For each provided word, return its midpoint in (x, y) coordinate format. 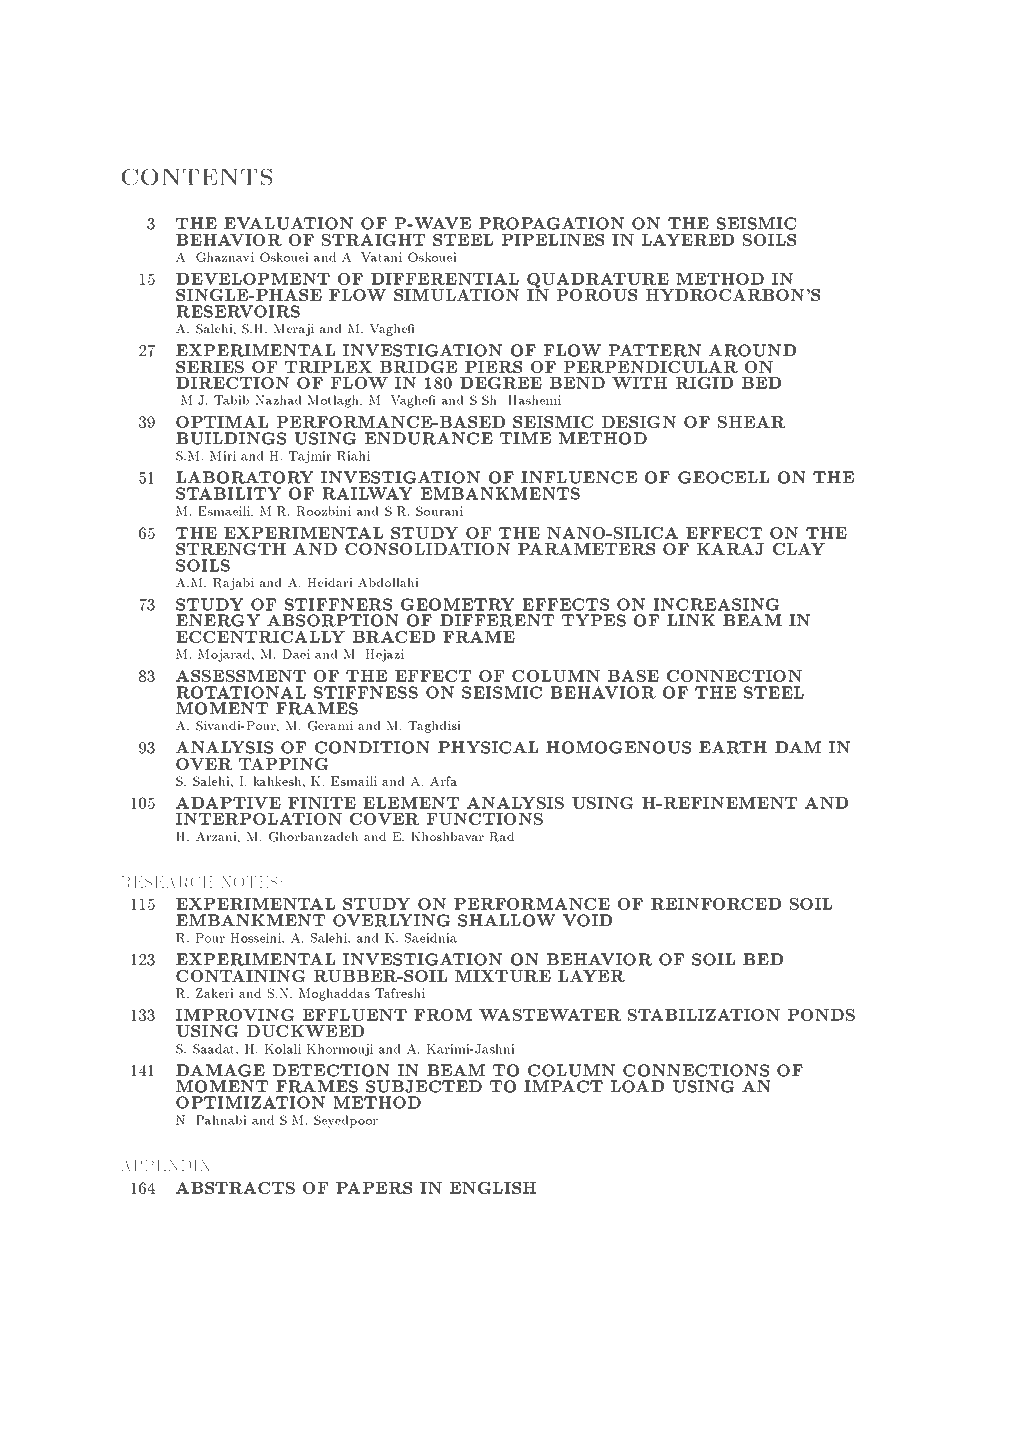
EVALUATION (288, 223)
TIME (525, 438)
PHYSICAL (488, 747)
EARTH (733, 747)
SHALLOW (507, 920)
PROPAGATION (551, 223)
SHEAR (751, 422)
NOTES (249, 882)
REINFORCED (716, 904)
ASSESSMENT (241, 676)
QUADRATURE (599, 282)
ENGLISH (493, 1188)
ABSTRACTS (235, 1188)
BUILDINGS (231, 438)
